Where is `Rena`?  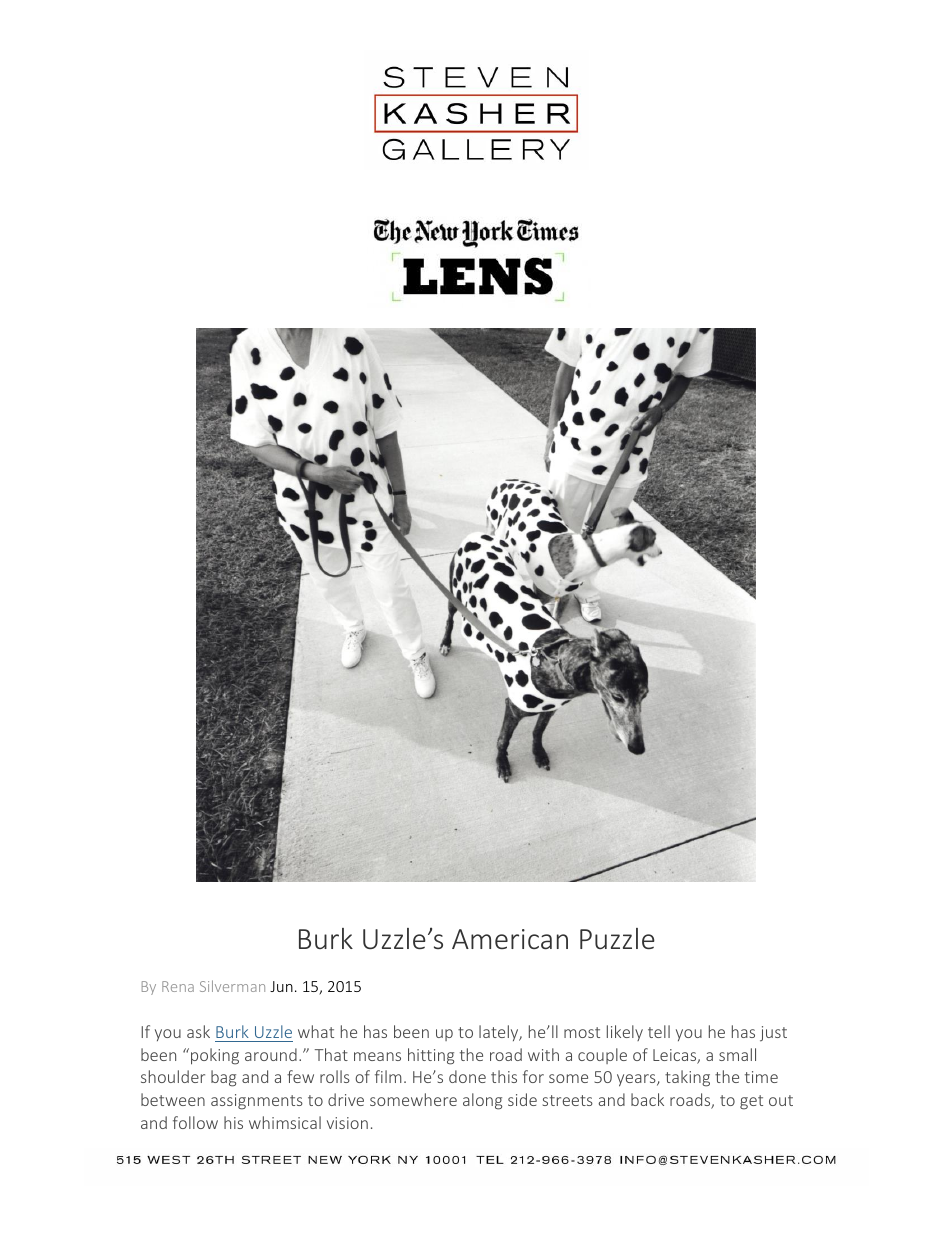
Rena is located at coordinates (178, 986).
